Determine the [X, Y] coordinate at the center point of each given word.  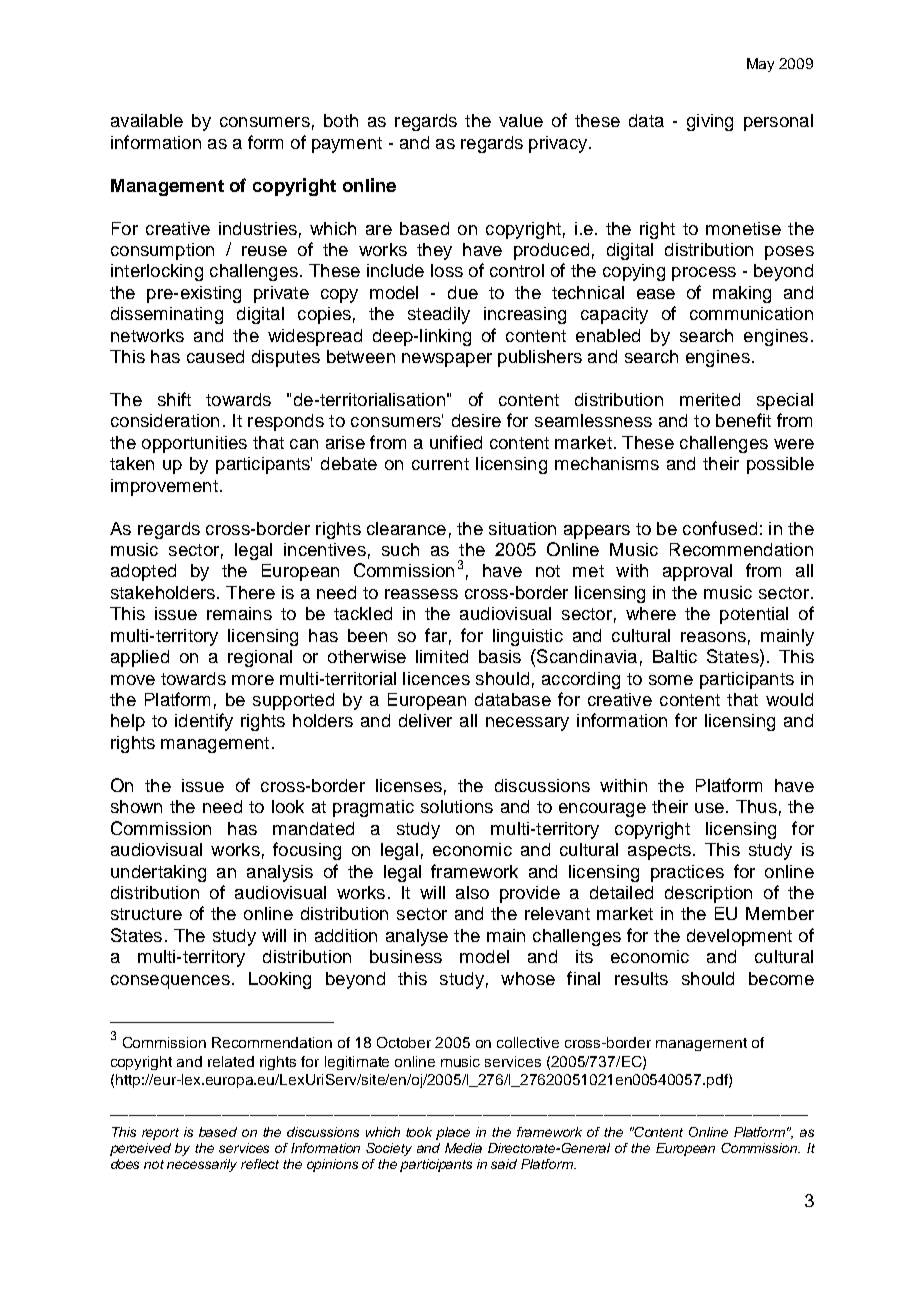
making [742, 294]
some [671, 680]
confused [720, 528]
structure [146, 914]
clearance [406, 528]
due [463, 292]
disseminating [167, 315]
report [160, 1134]
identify [204, 722]
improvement [164, 487]
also [472, 892]
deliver [425, 720]
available [147, 120]
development [739, 937]
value [521, 120]
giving [710, 122]
